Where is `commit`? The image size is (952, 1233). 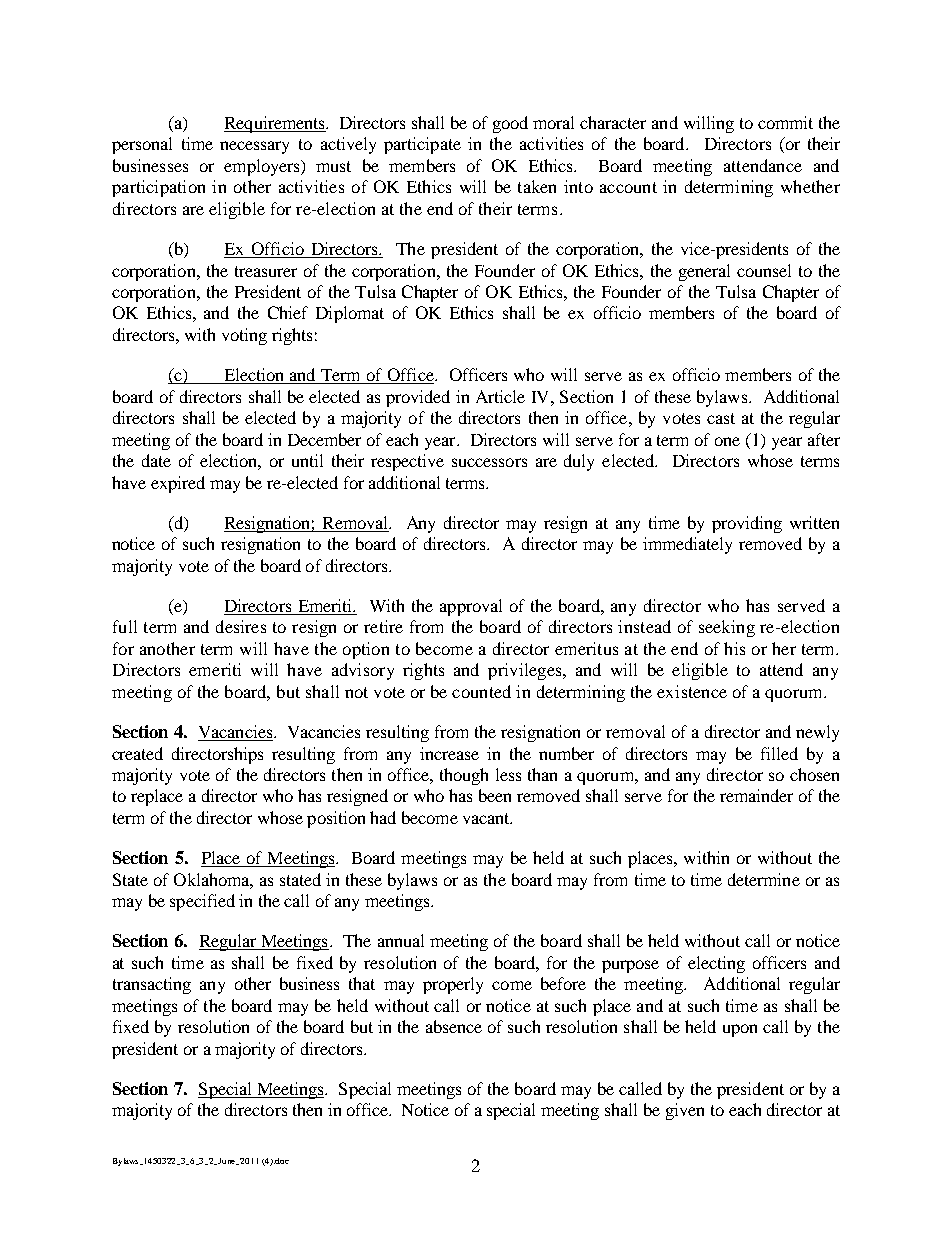
commit is located at coordinates (785, 122).
